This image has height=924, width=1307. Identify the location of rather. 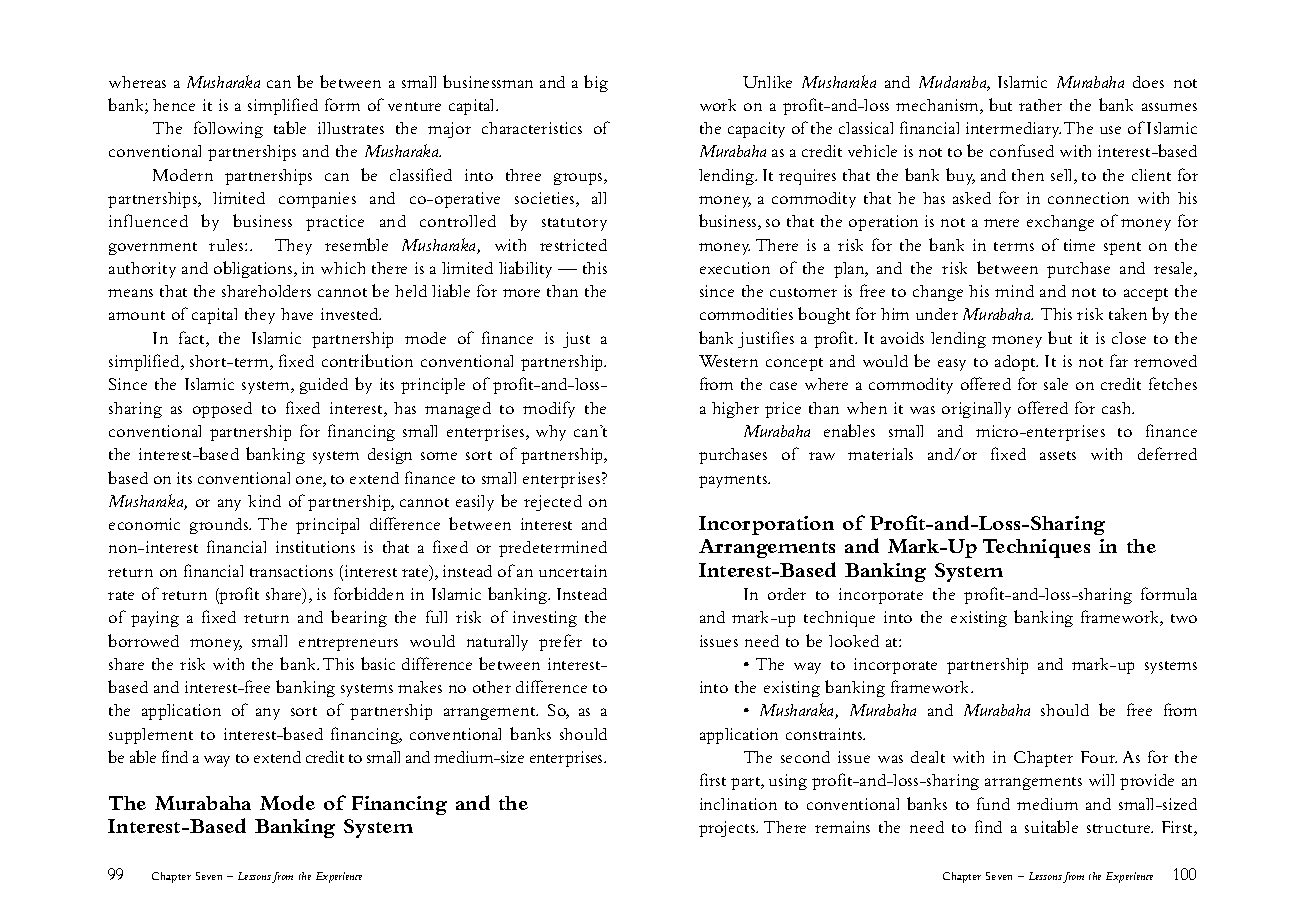
(1040, 105).
